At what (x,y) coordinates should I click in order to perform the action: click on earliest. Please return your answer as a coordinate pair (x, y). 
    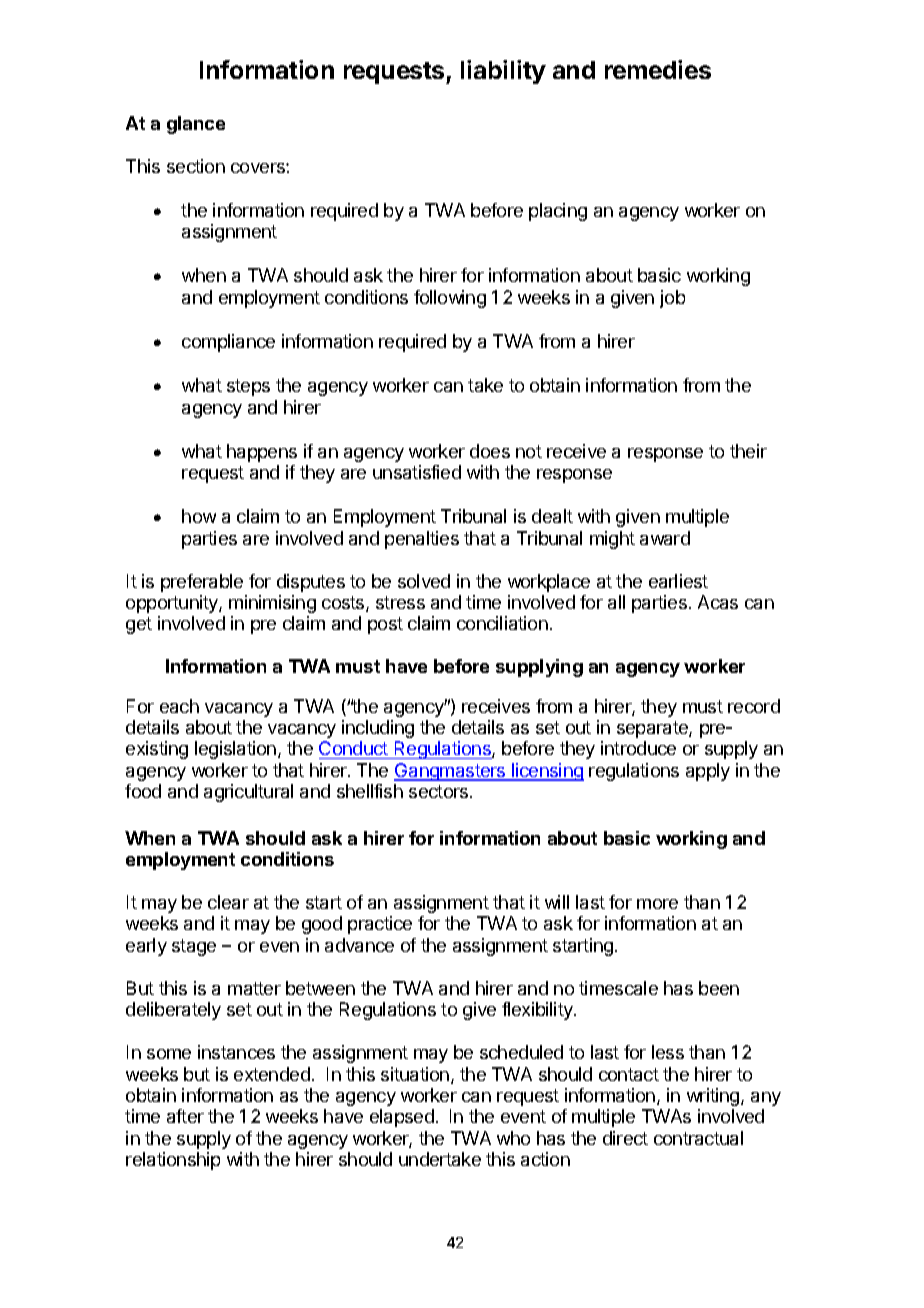
    Looking at the image, I should click on (678, 581).
